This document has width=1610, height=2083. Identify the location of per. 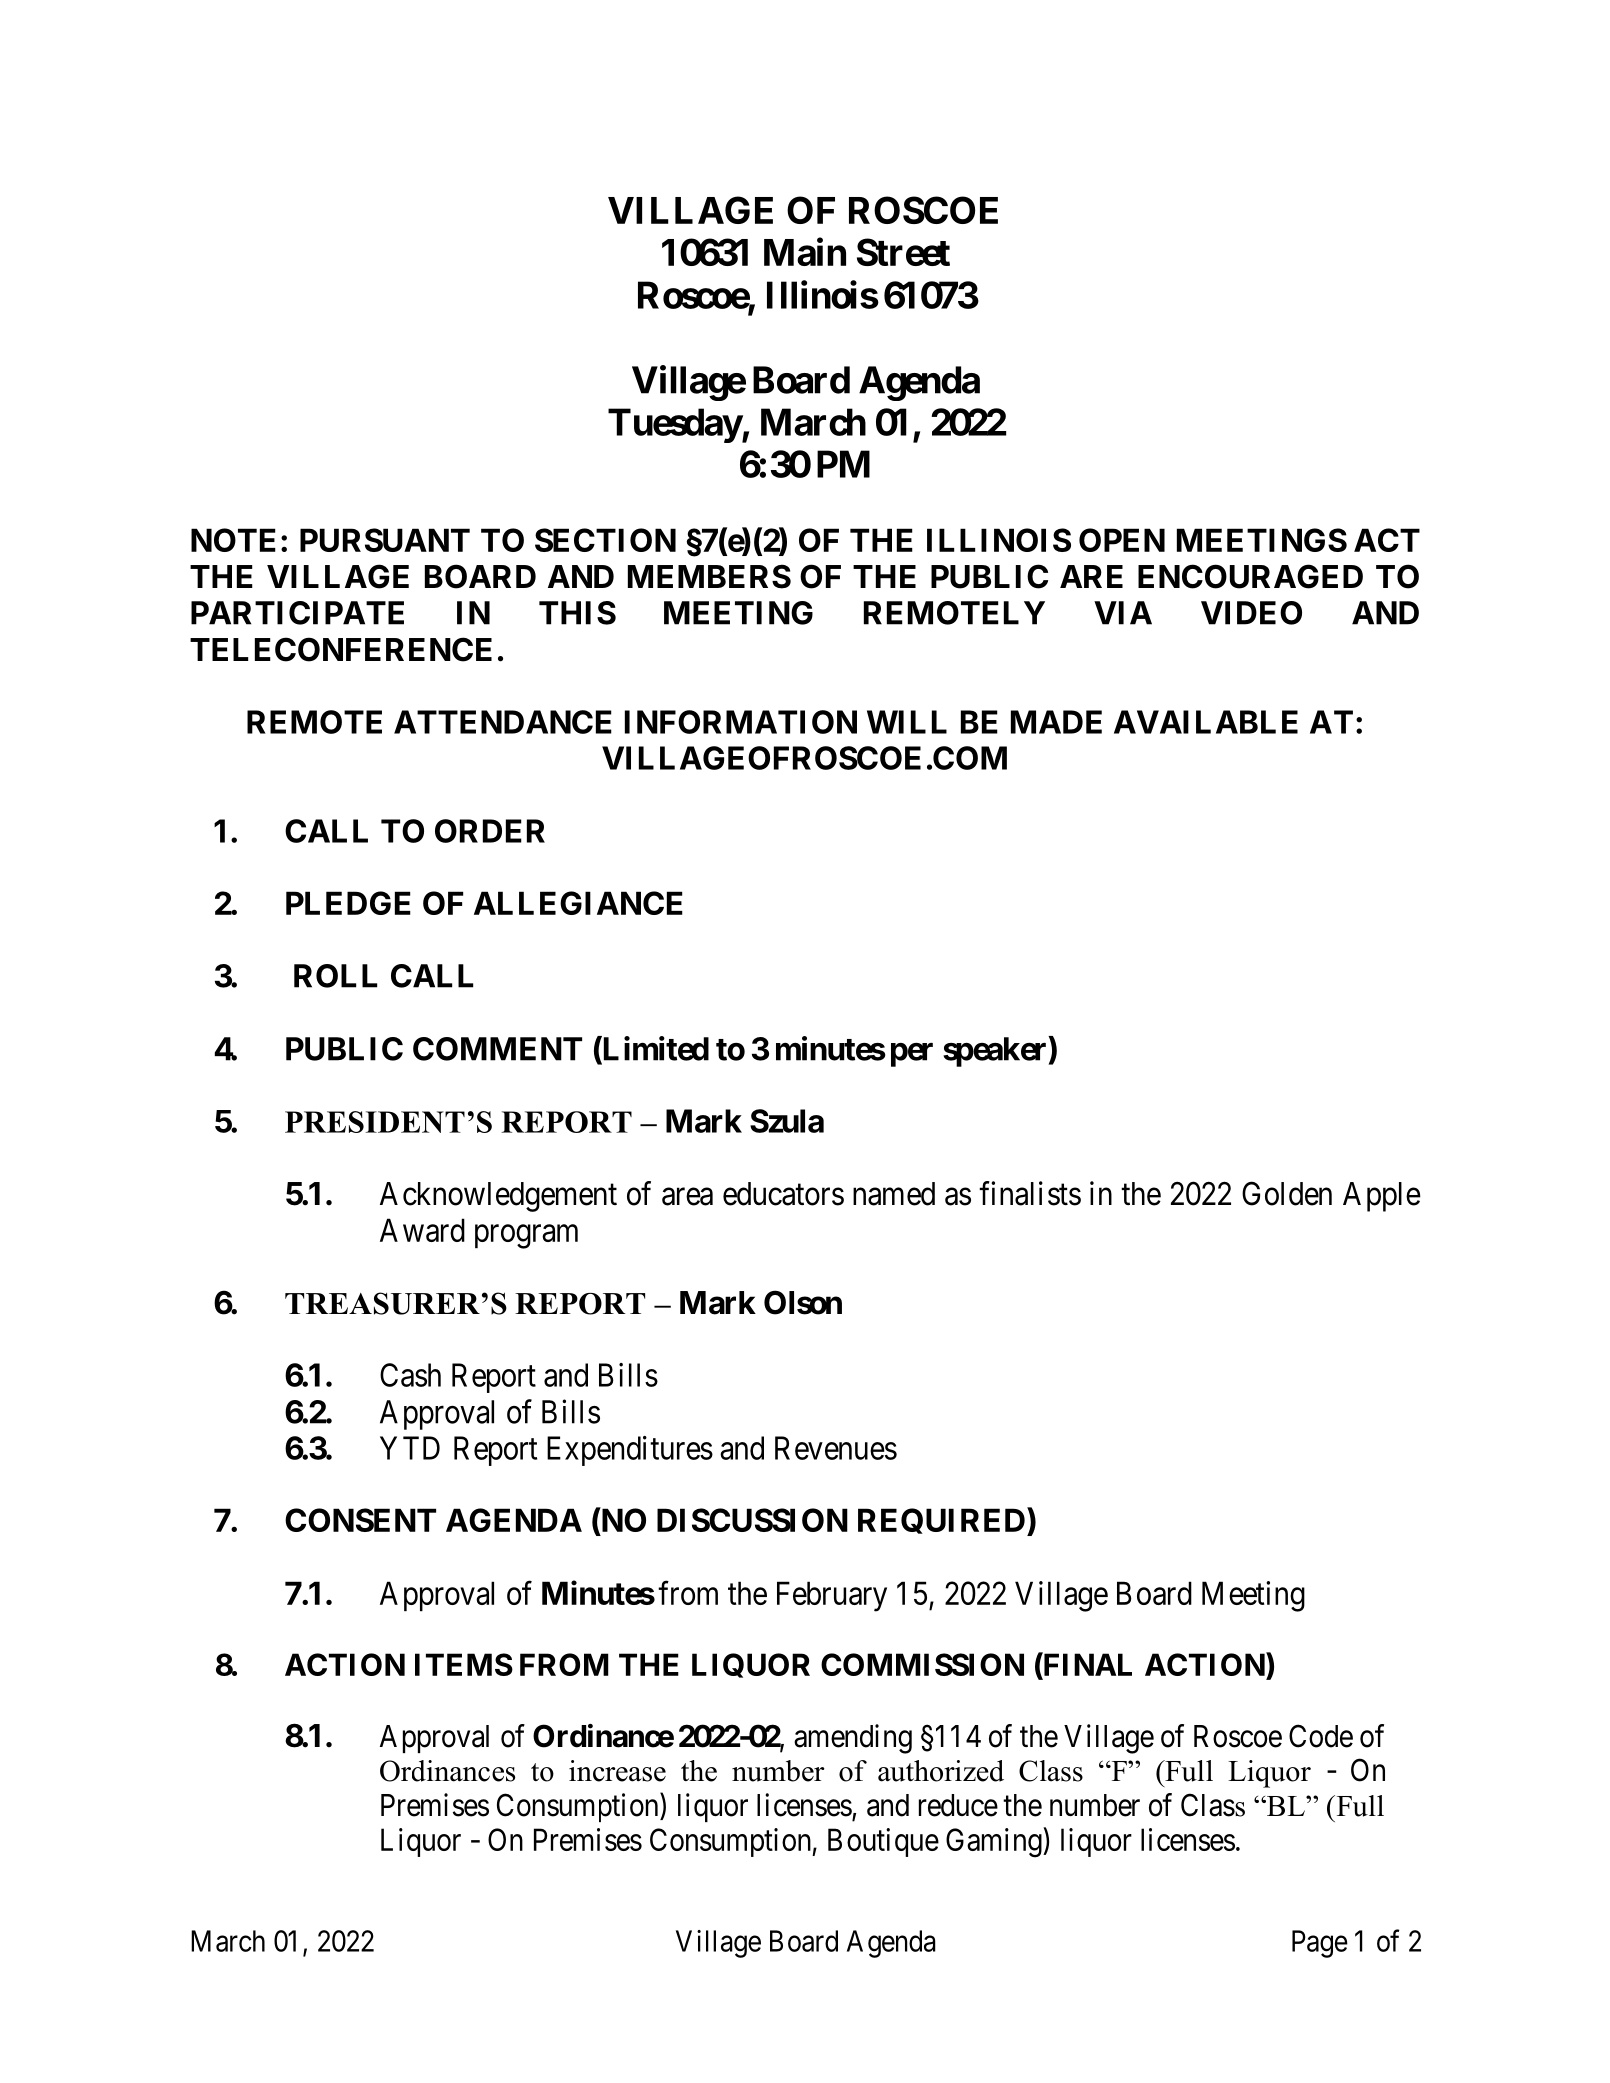
(912, 1055).
